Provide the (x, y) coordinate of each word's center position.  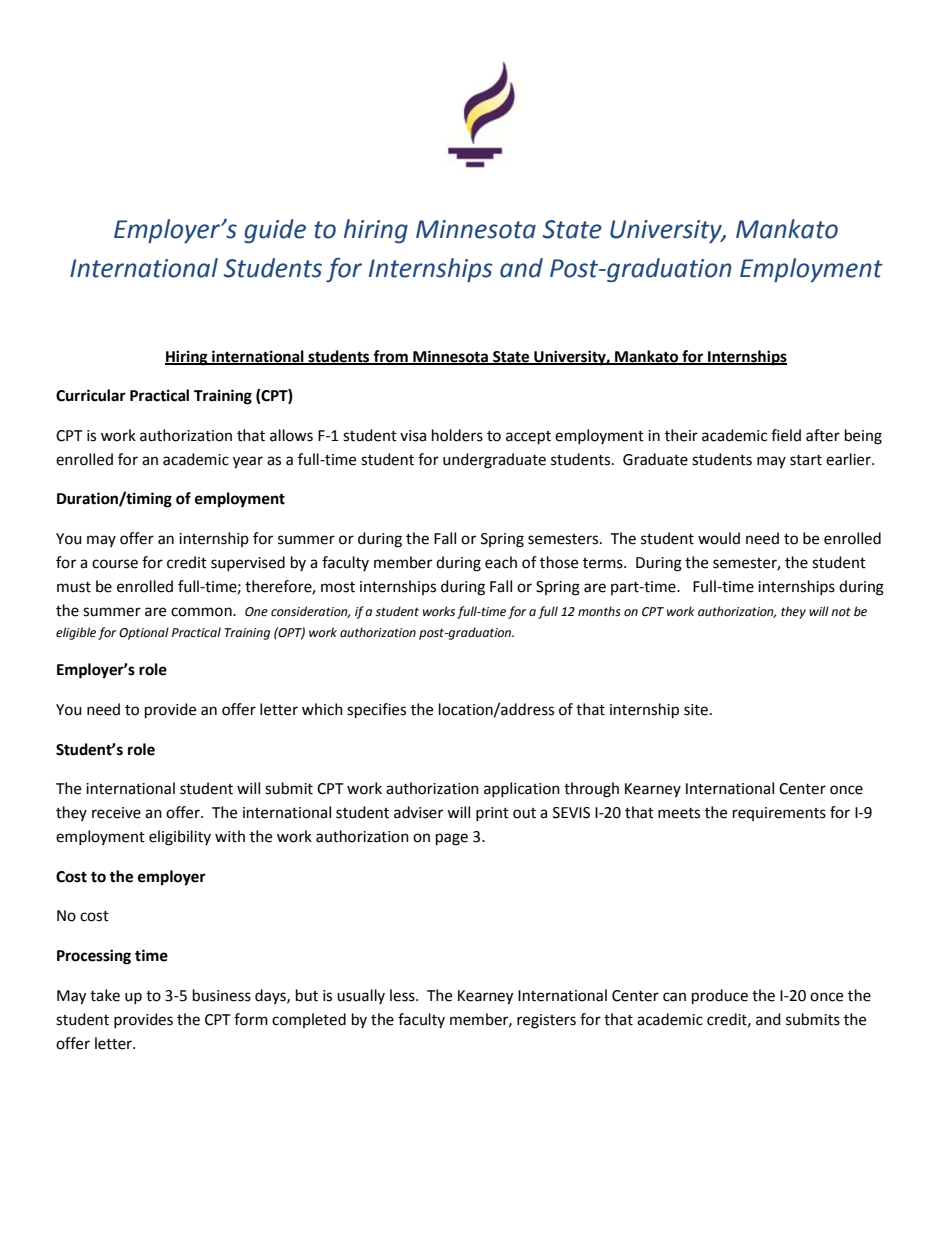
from (391, 357)
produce (720, 997)
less (403, 995)
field (786, 435)
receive (116, 813)
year (248, 462)
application (522, 789)
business (222, 995)
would (719, 538)
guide (275, 231)
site (696, 710)
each (501, 562)
